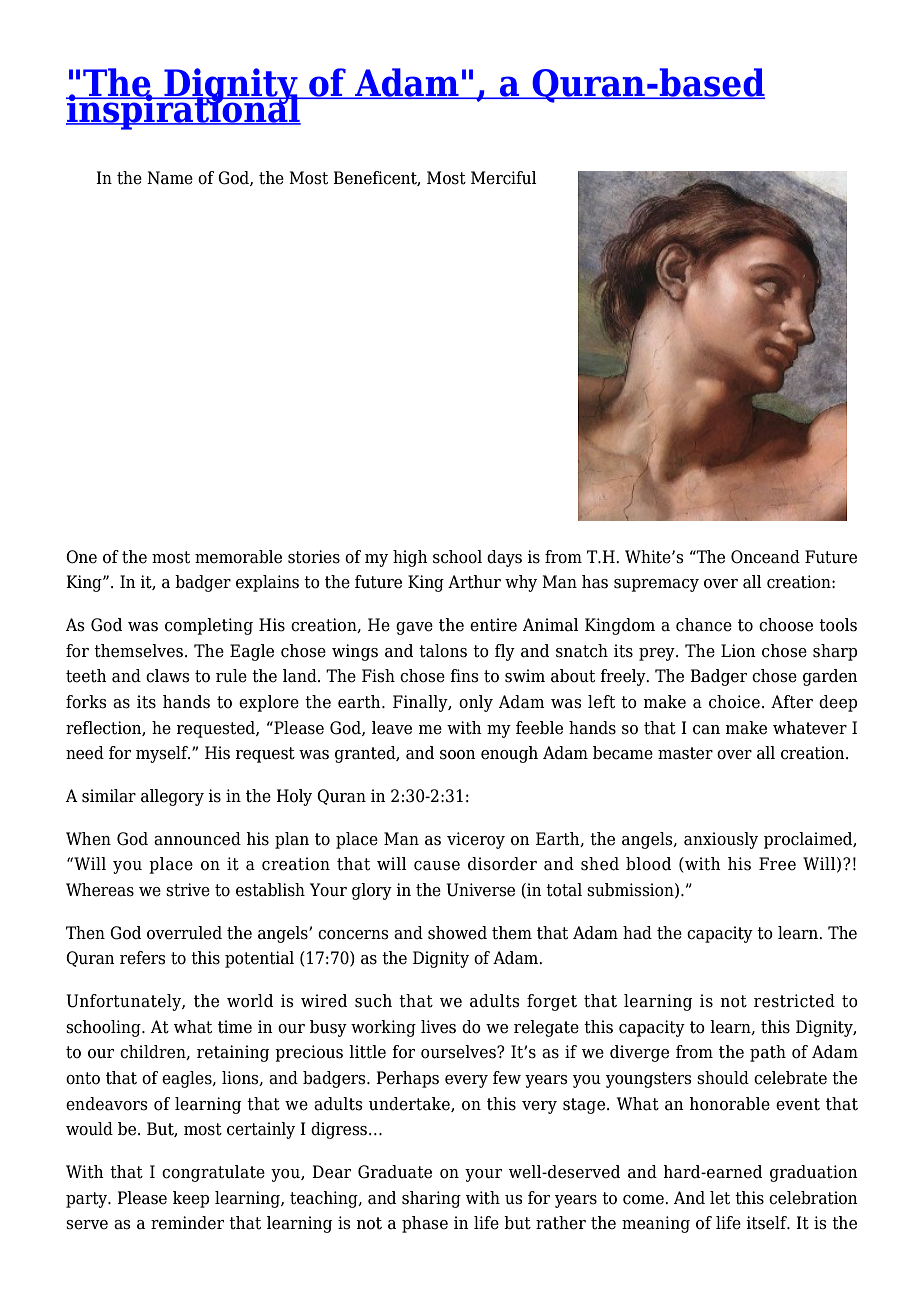 This screenshot has height=1308, width=924. Describe the element at coordinates (504, 558) in the screenshot. I see `days` at that location.
